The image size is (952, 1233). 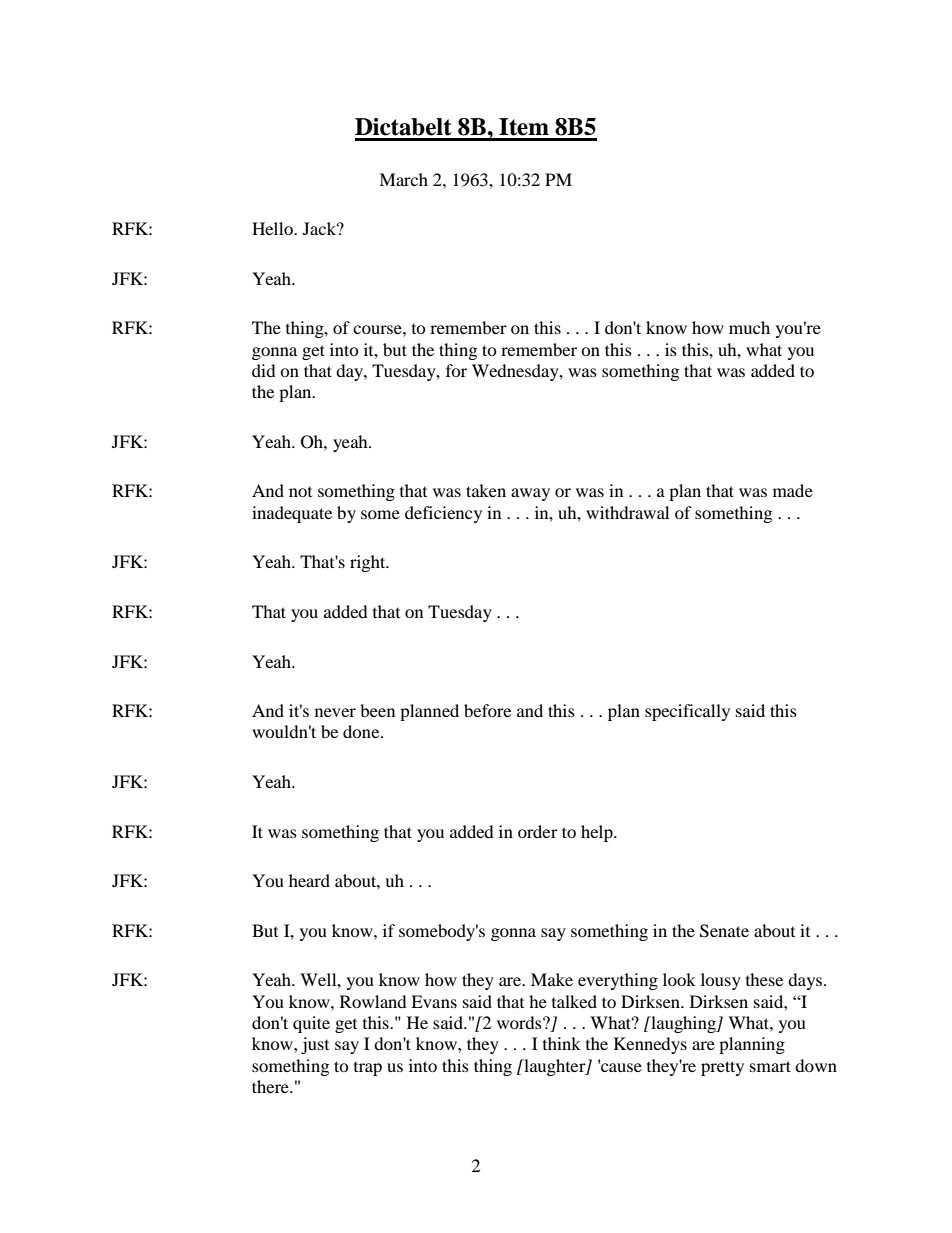 I want to click on specifically, so click(x=687, y=712).
